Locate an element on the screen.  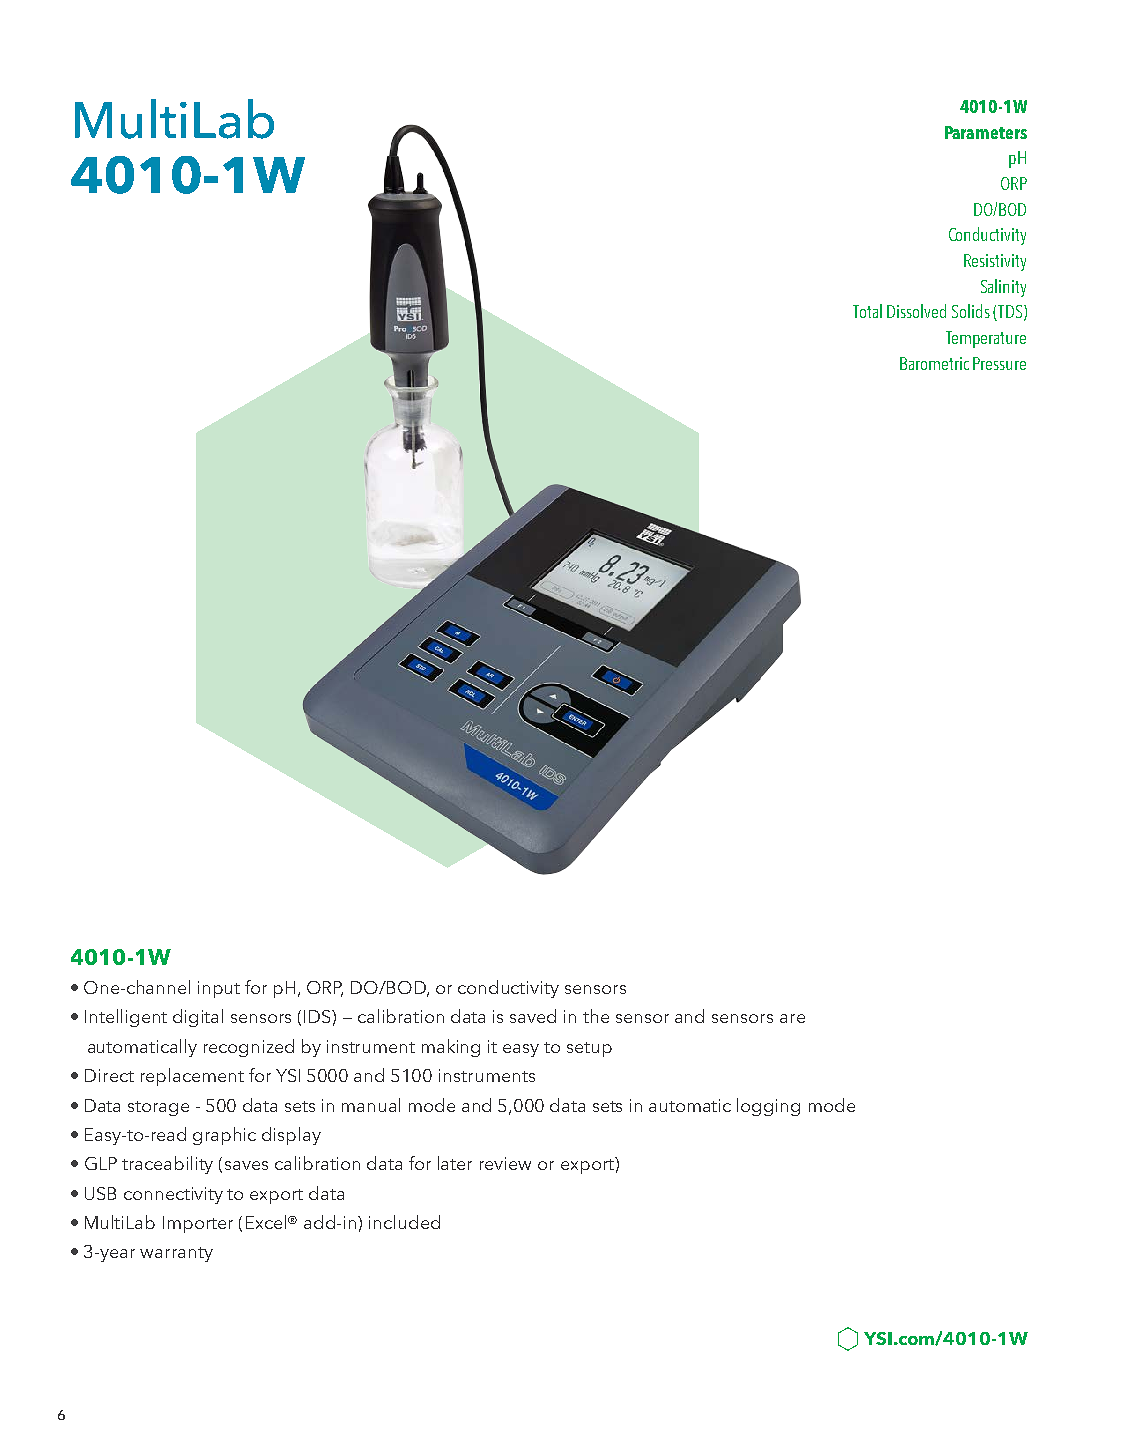
saved is located at coordinates (533, 1016).
